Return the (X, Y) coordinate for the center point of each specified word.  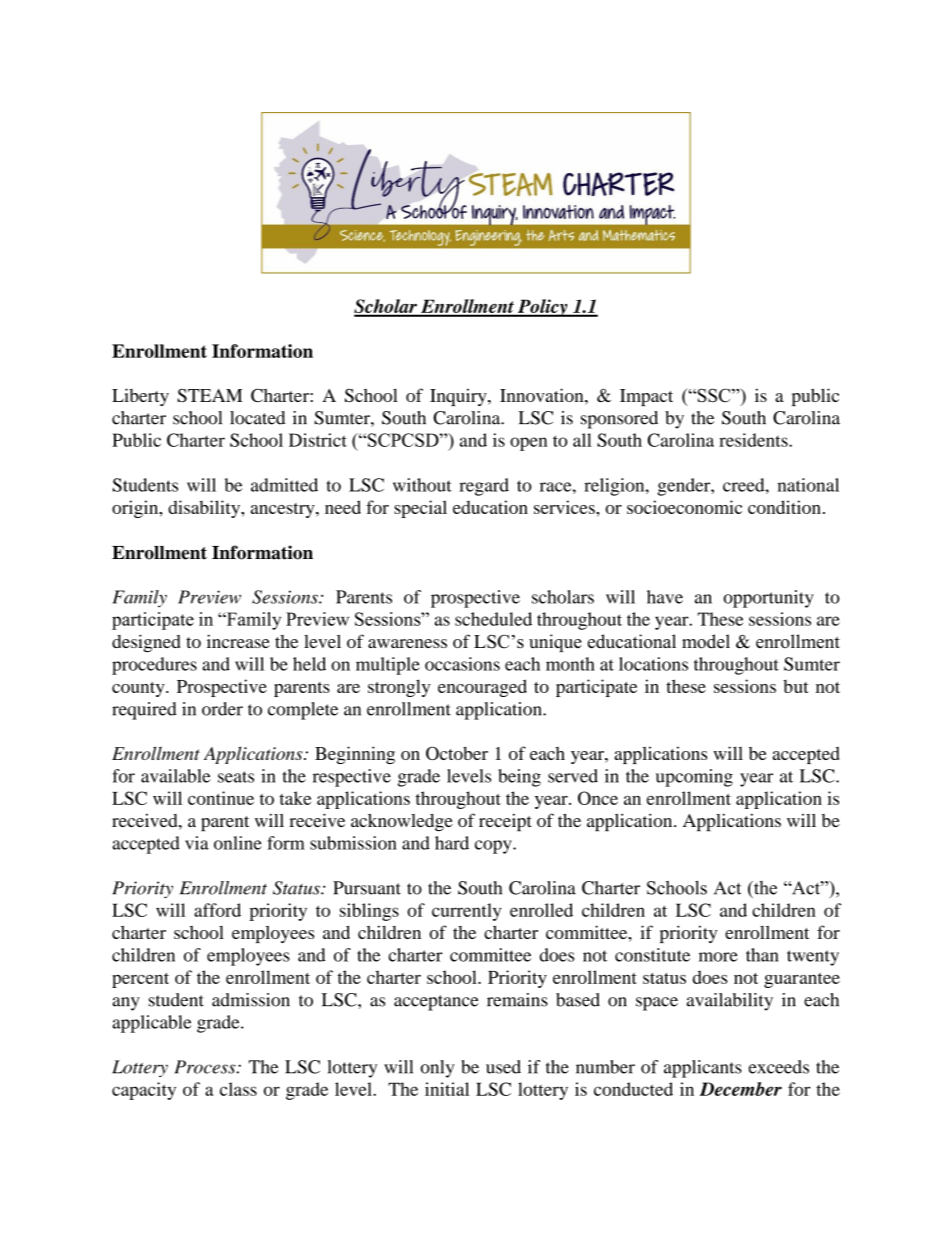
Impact (646, 397)
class (238, 1089)
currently (466, 912)
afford (217, 910)
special (420, 509)
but (796, 686)
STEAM (209, 395)
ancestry (284, 510)
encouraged (482, 688)
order (222, 709)
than (762, 955)
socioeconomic (684, 507)
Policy (543, 308)
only (437, 1069)
